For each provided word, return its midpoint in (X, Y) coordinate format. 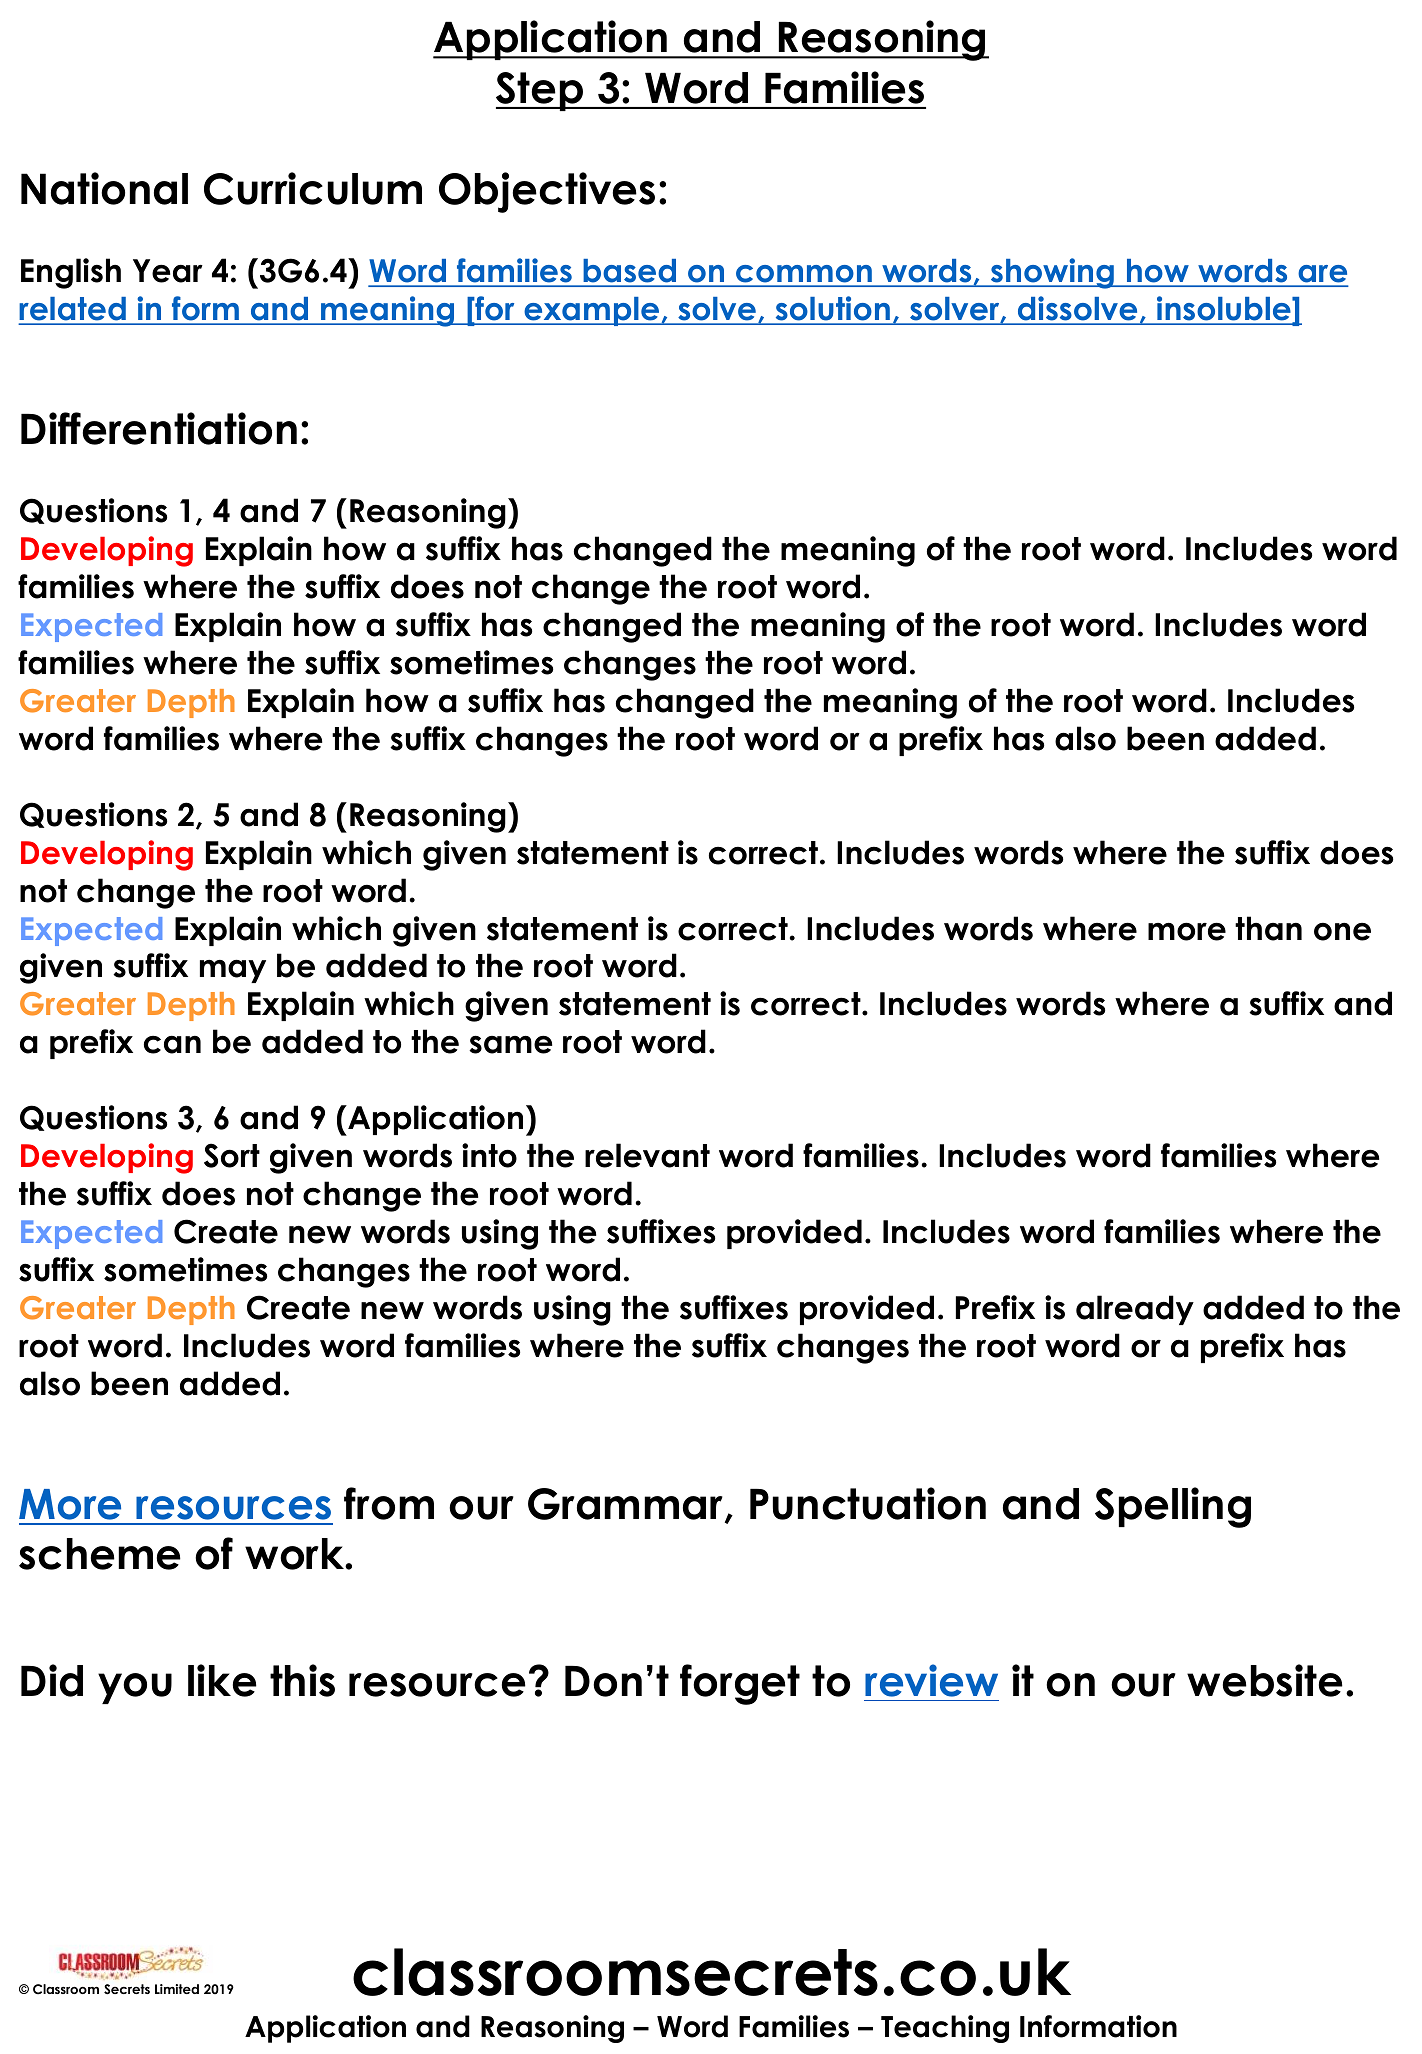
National (104, 188)
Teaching (945, 2029)
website (1265, 1680)
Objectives (547, 192)
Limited (177, 1989)
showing (1052, 273)
